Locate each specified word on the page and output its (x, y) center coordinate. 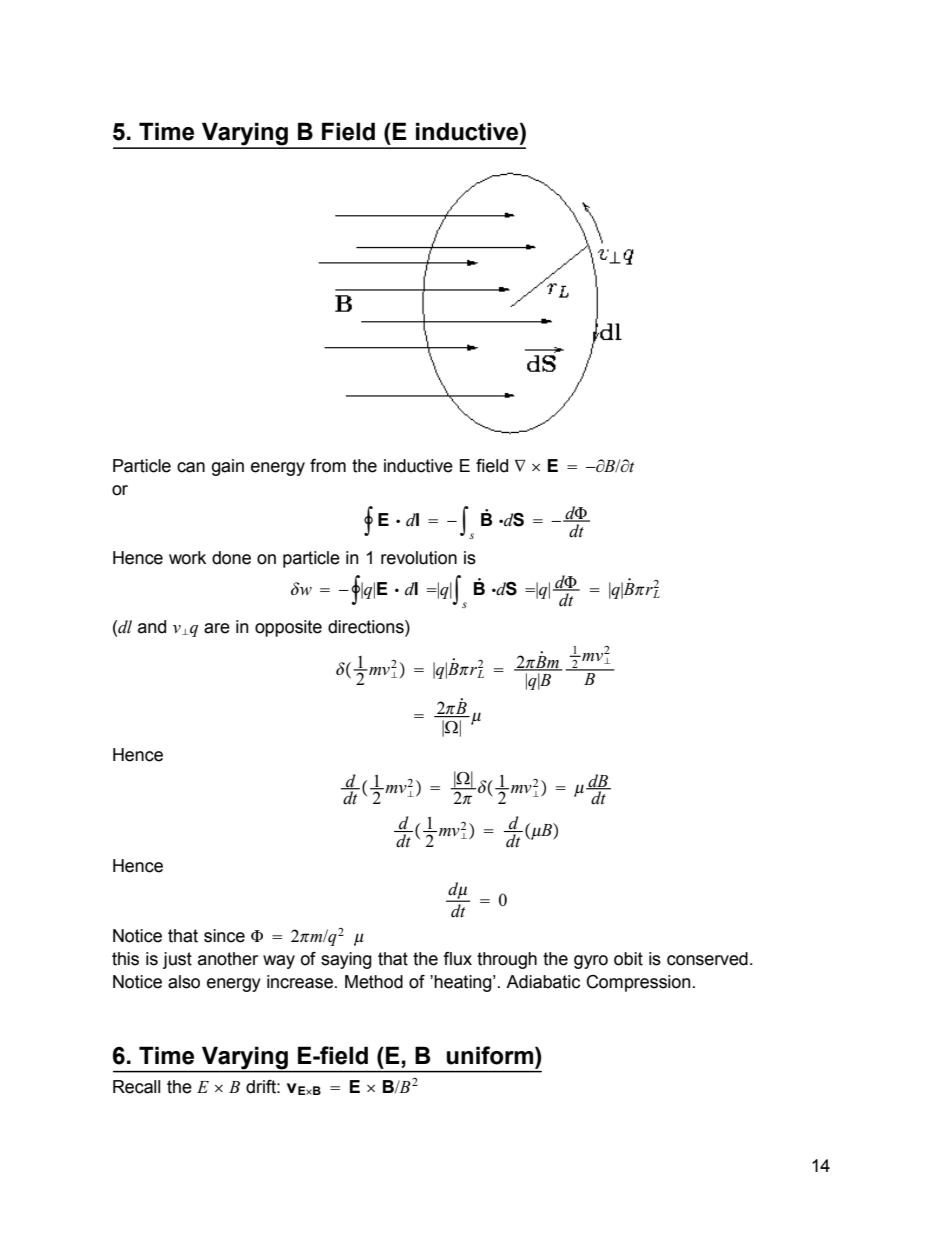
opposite (288, 628)
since (224, 936)
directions (367, 627)
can (191, 467)
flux (457, 959)
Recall (136, 1087)
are (217, 628)
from (328, 466)
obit (628, 959)
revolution (419, 558)
